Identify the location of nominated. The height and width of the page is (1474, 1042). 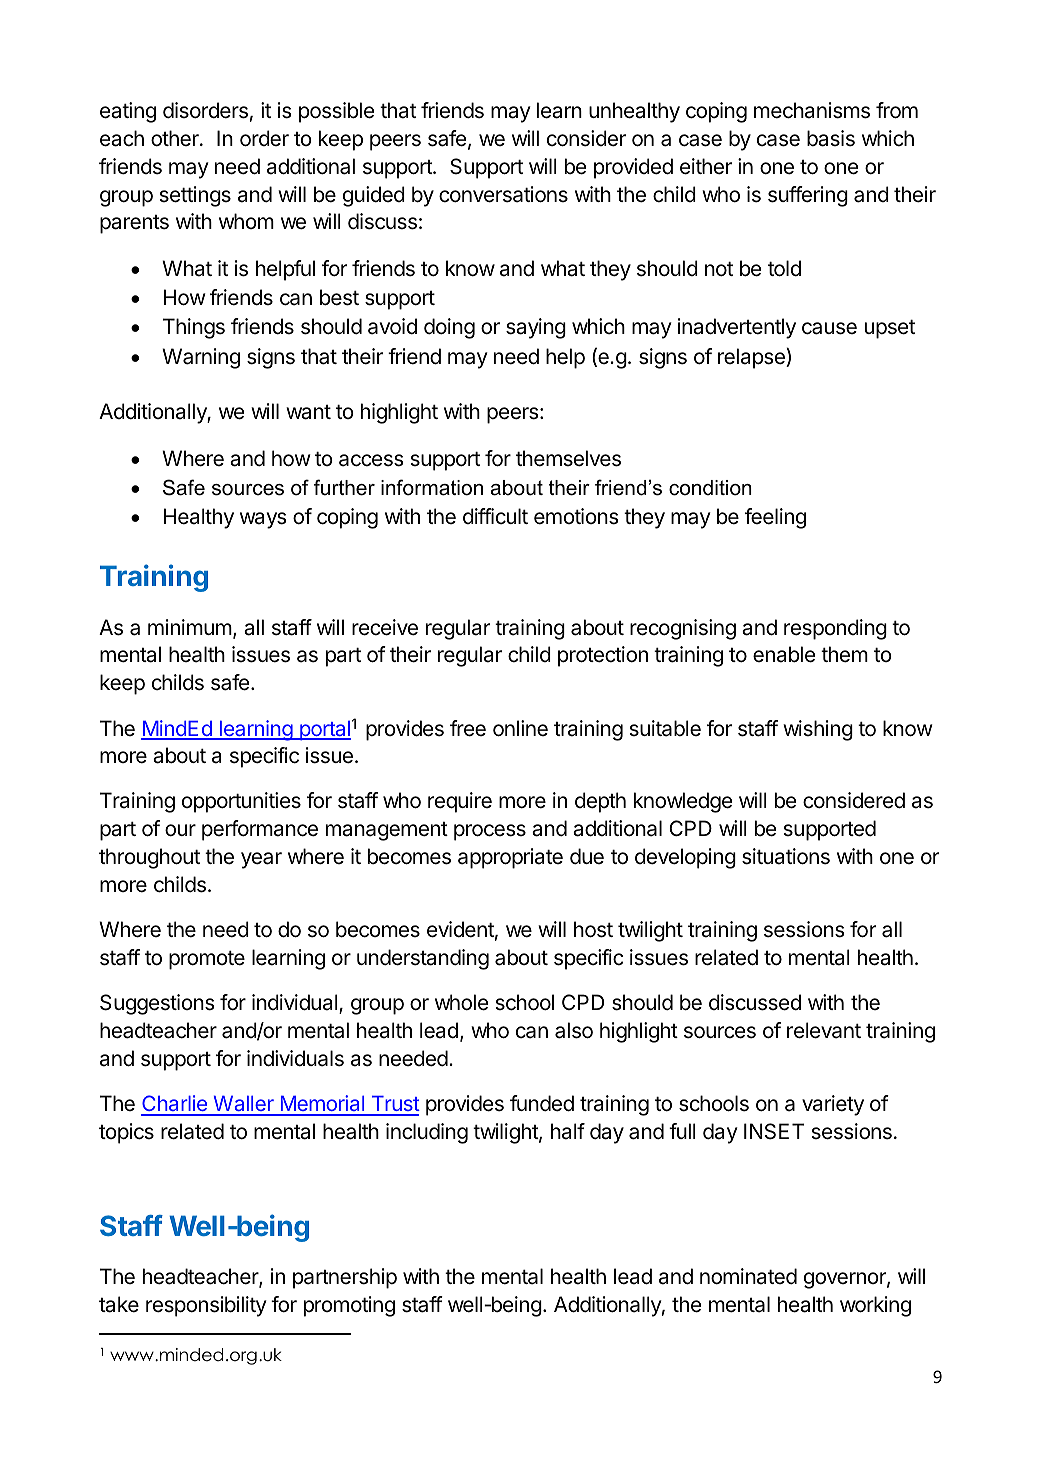
(748, 1276).
